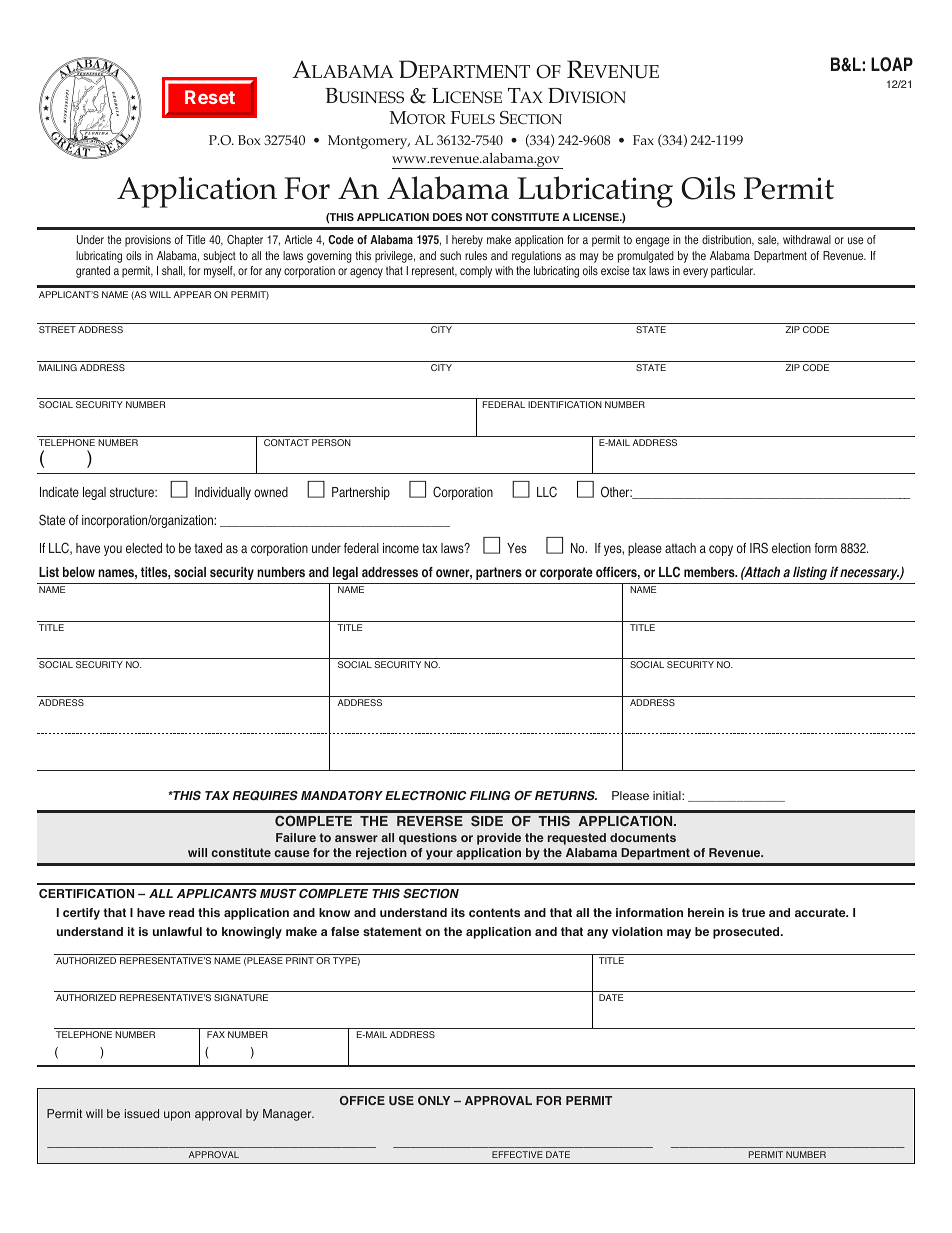 The height and width of the screenshot is (1233, 952). I want to click on sale, so click(768, 240).
